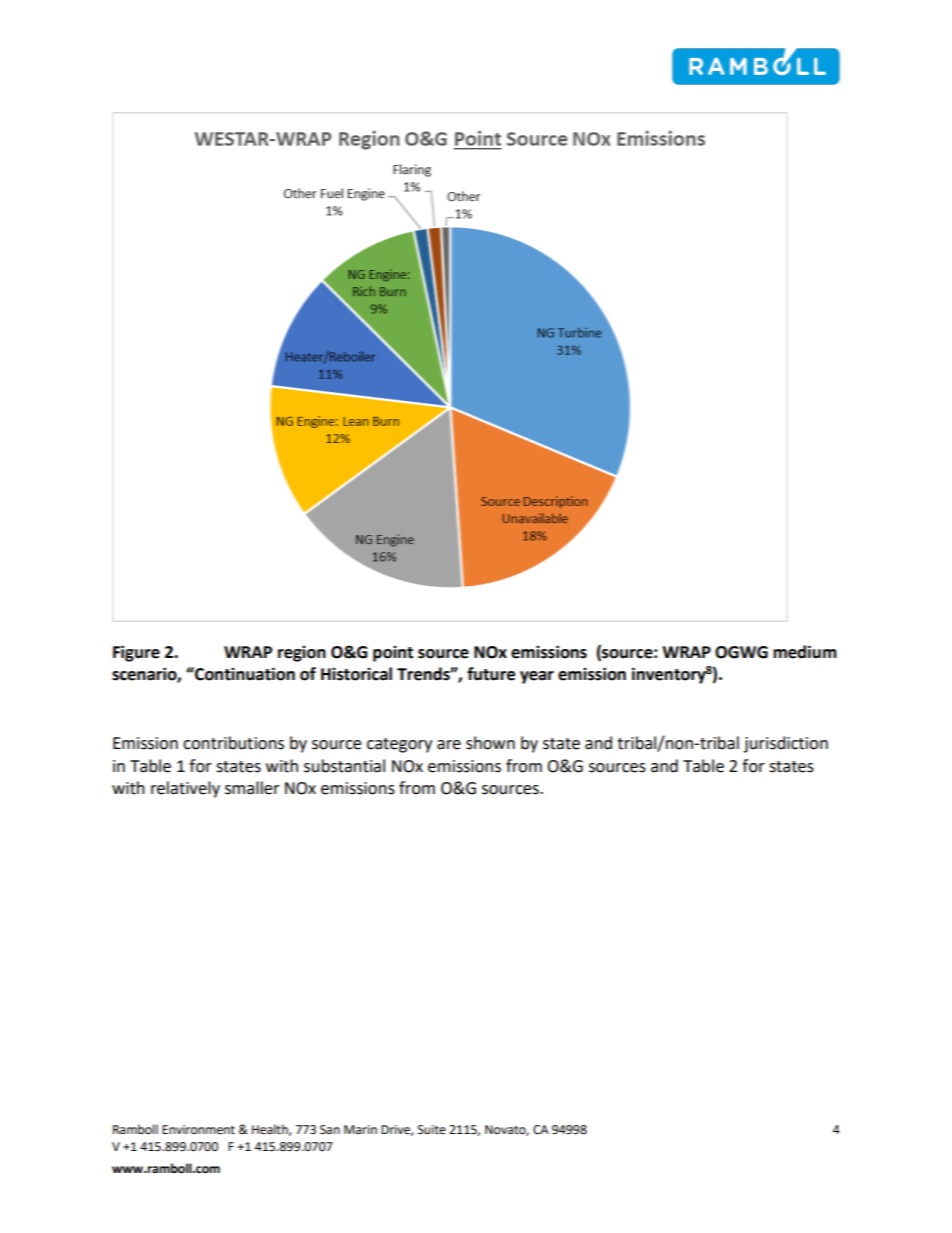 The height and width of the image is (1233, 952). What do you see at coordinates (786, 744) in the image?
I see `jurisdiction` at bounding box center [786, 744].
